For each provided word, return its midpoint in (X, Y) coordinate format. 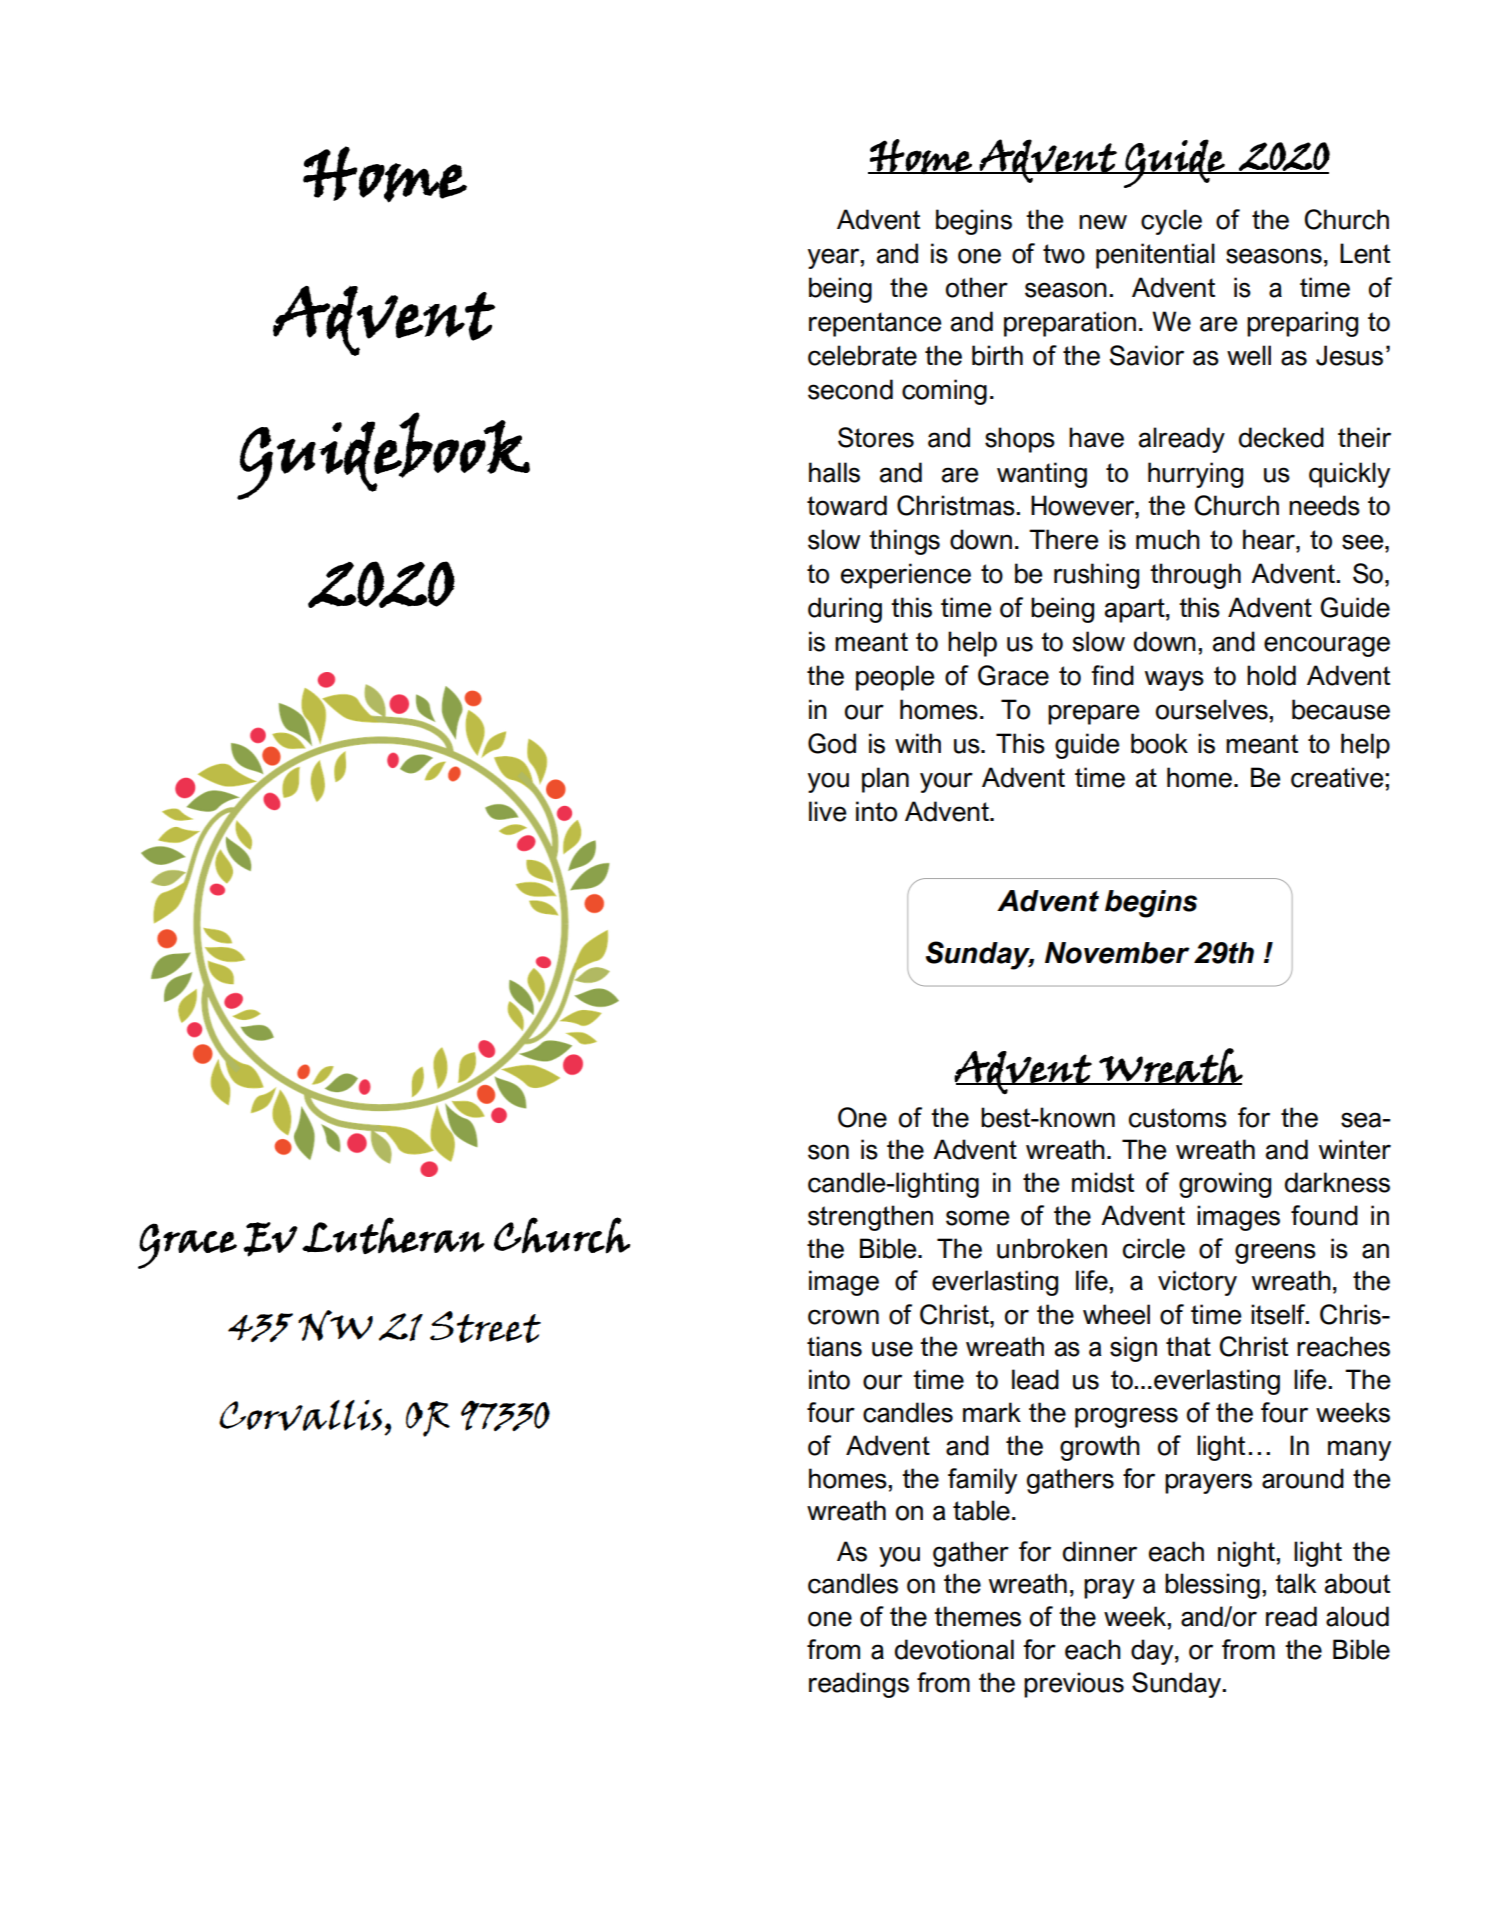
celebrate (862, 355)
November (1117, 953)
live (828, 811)
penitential (1155, 256)
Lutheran (393, 1235)
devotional (954, 1649)
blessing (1212, 1586)
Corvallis (300, 1415)
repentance (875, 324)
